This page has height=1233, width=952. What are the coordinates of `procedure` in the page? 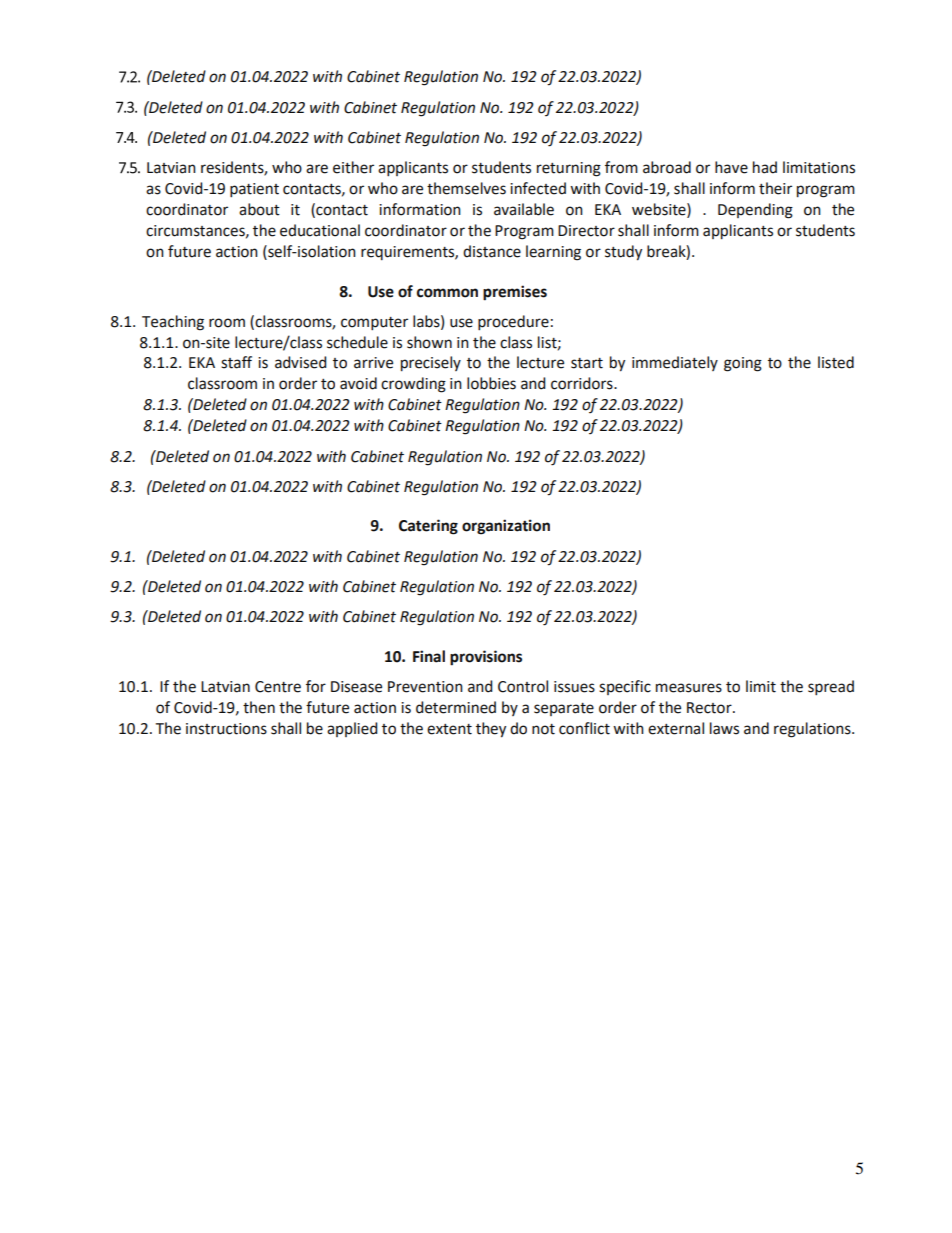 It's located at (513, 322).
